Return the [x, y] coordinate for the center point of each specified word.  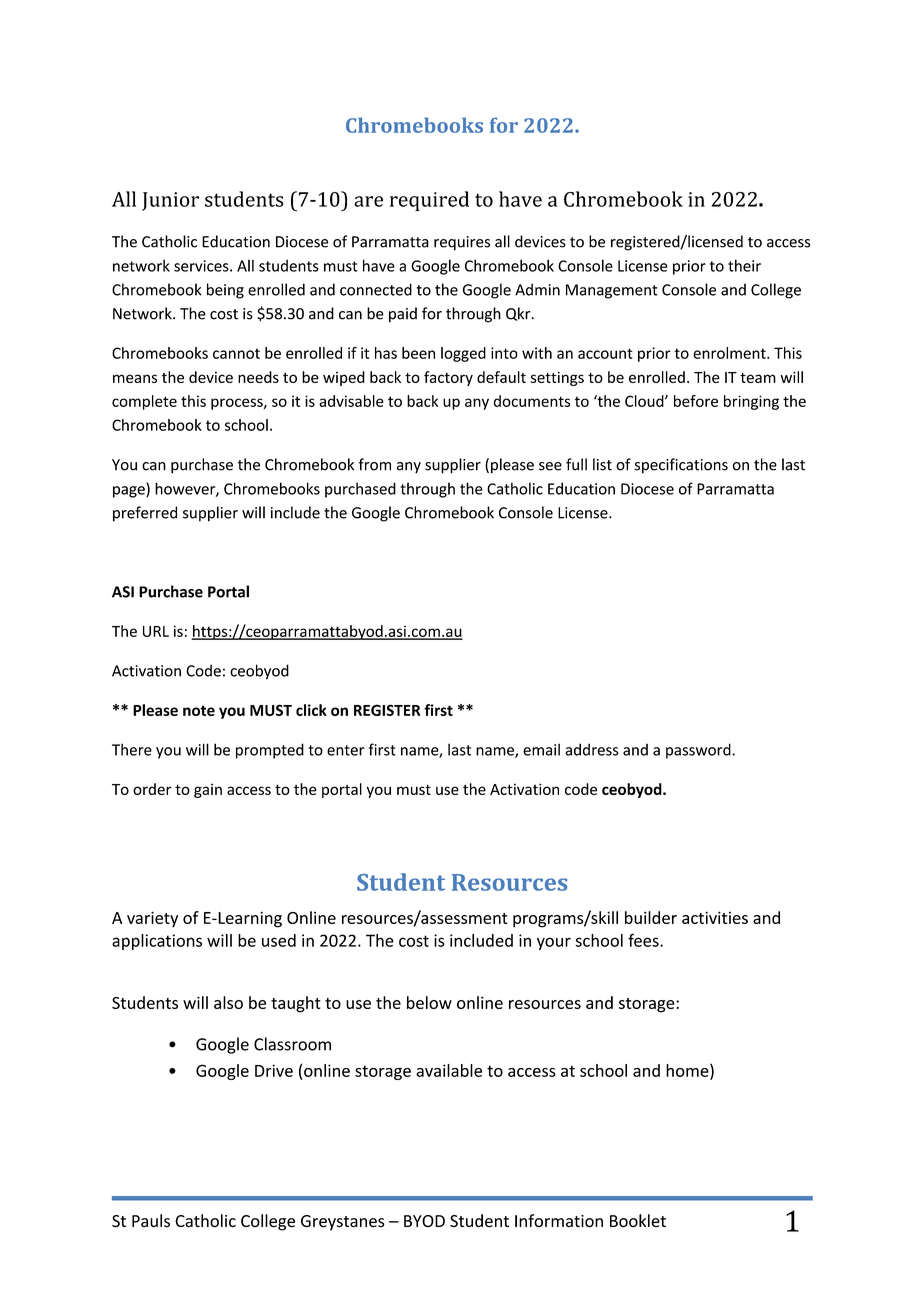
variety [152, 919]
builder [651, 917]
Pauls [151, 1221]
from [374, 464]
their [744, 265]
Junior [170, 201]
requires [462, 243]
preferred [145, 514]
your [554, 943]
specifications [681, 466]
